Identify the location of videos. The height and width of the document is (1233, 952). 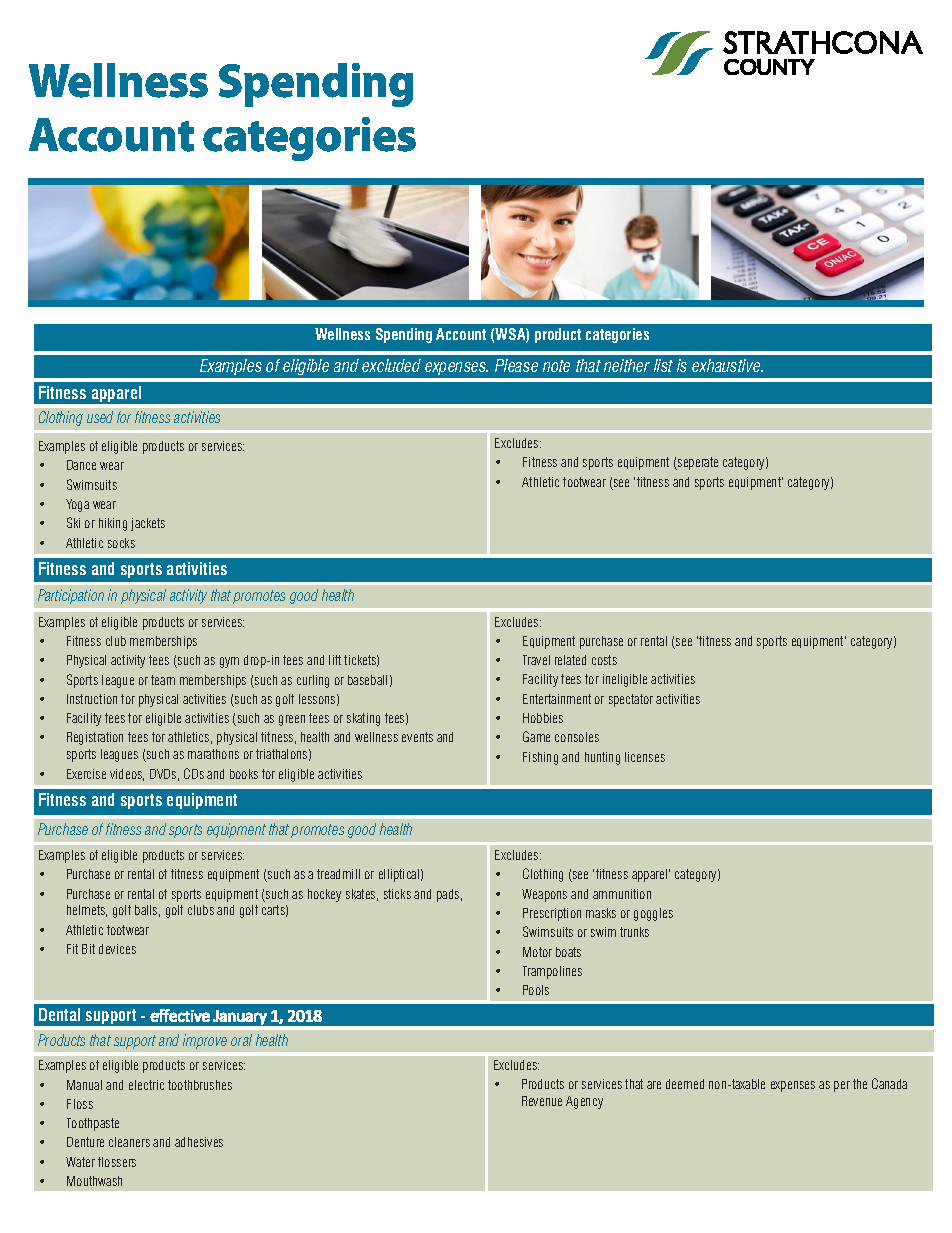
(127, 775).
